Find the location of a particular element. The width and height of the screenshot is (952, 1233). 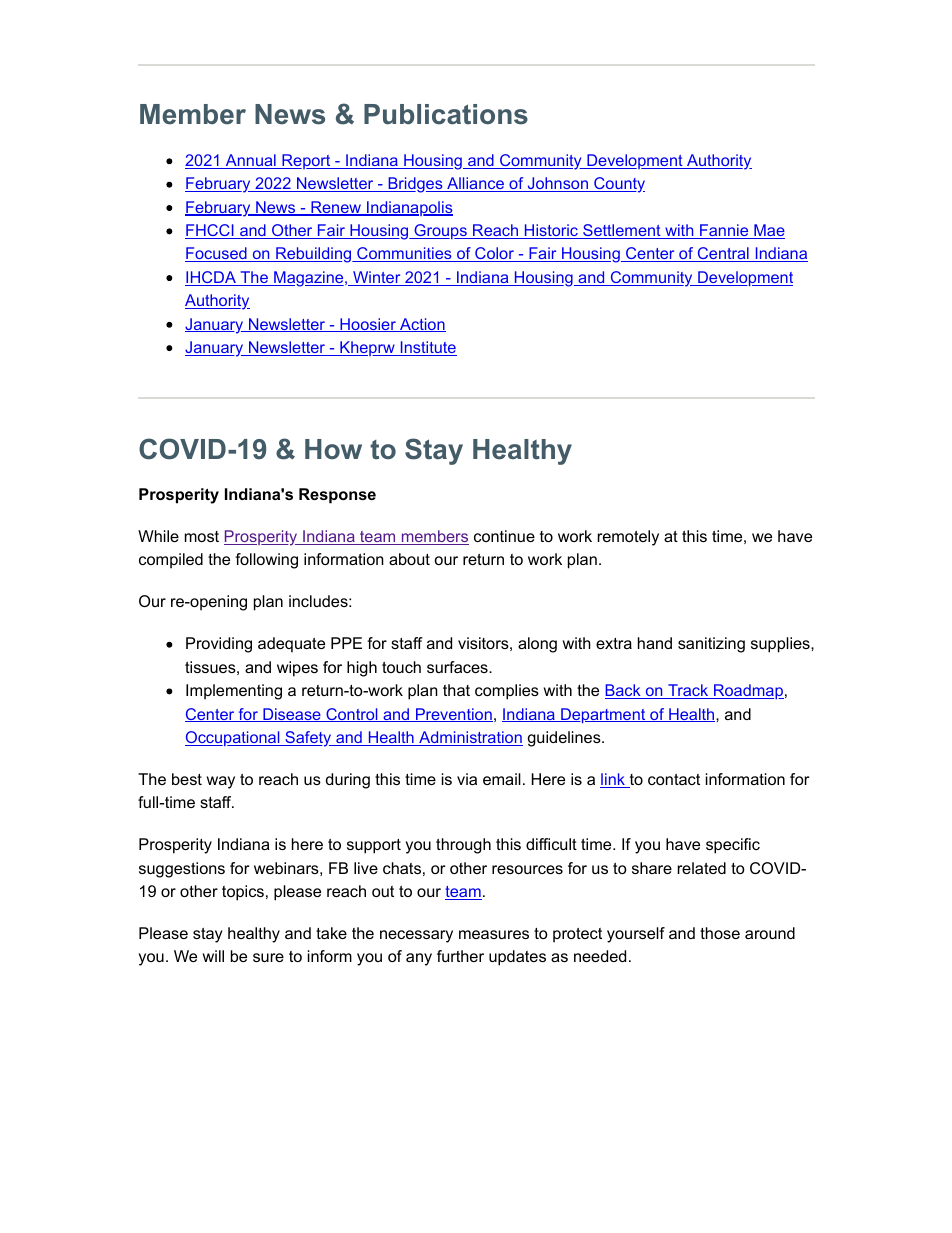

Administration is located at coordinates (470, 738).
